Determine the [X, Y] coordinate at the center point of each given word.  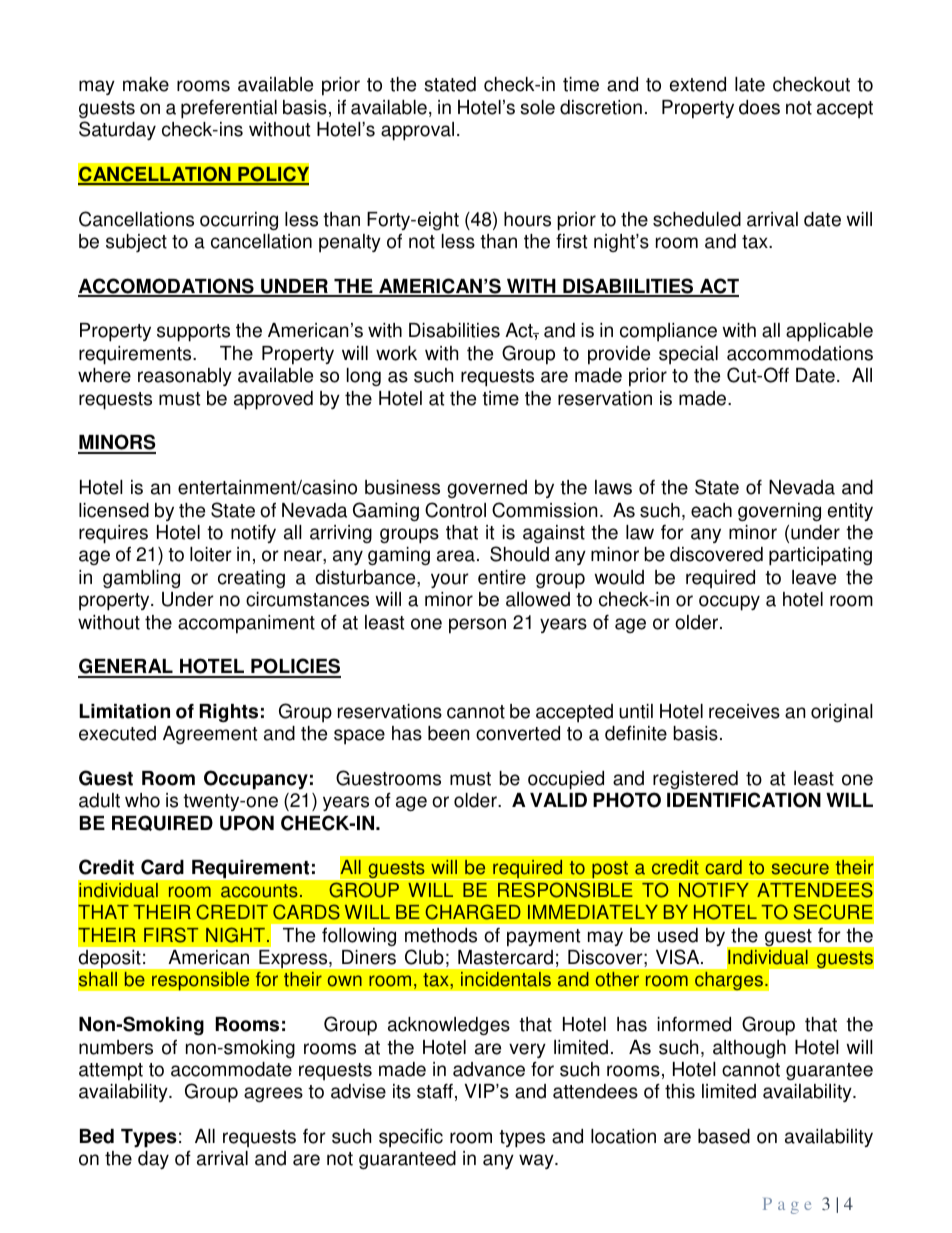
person [477, 626]
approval [417, 131]
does [759, 107]
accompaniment [246, 624]
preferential [229, 109]
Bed [97, 1136]
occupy [729, 603]
